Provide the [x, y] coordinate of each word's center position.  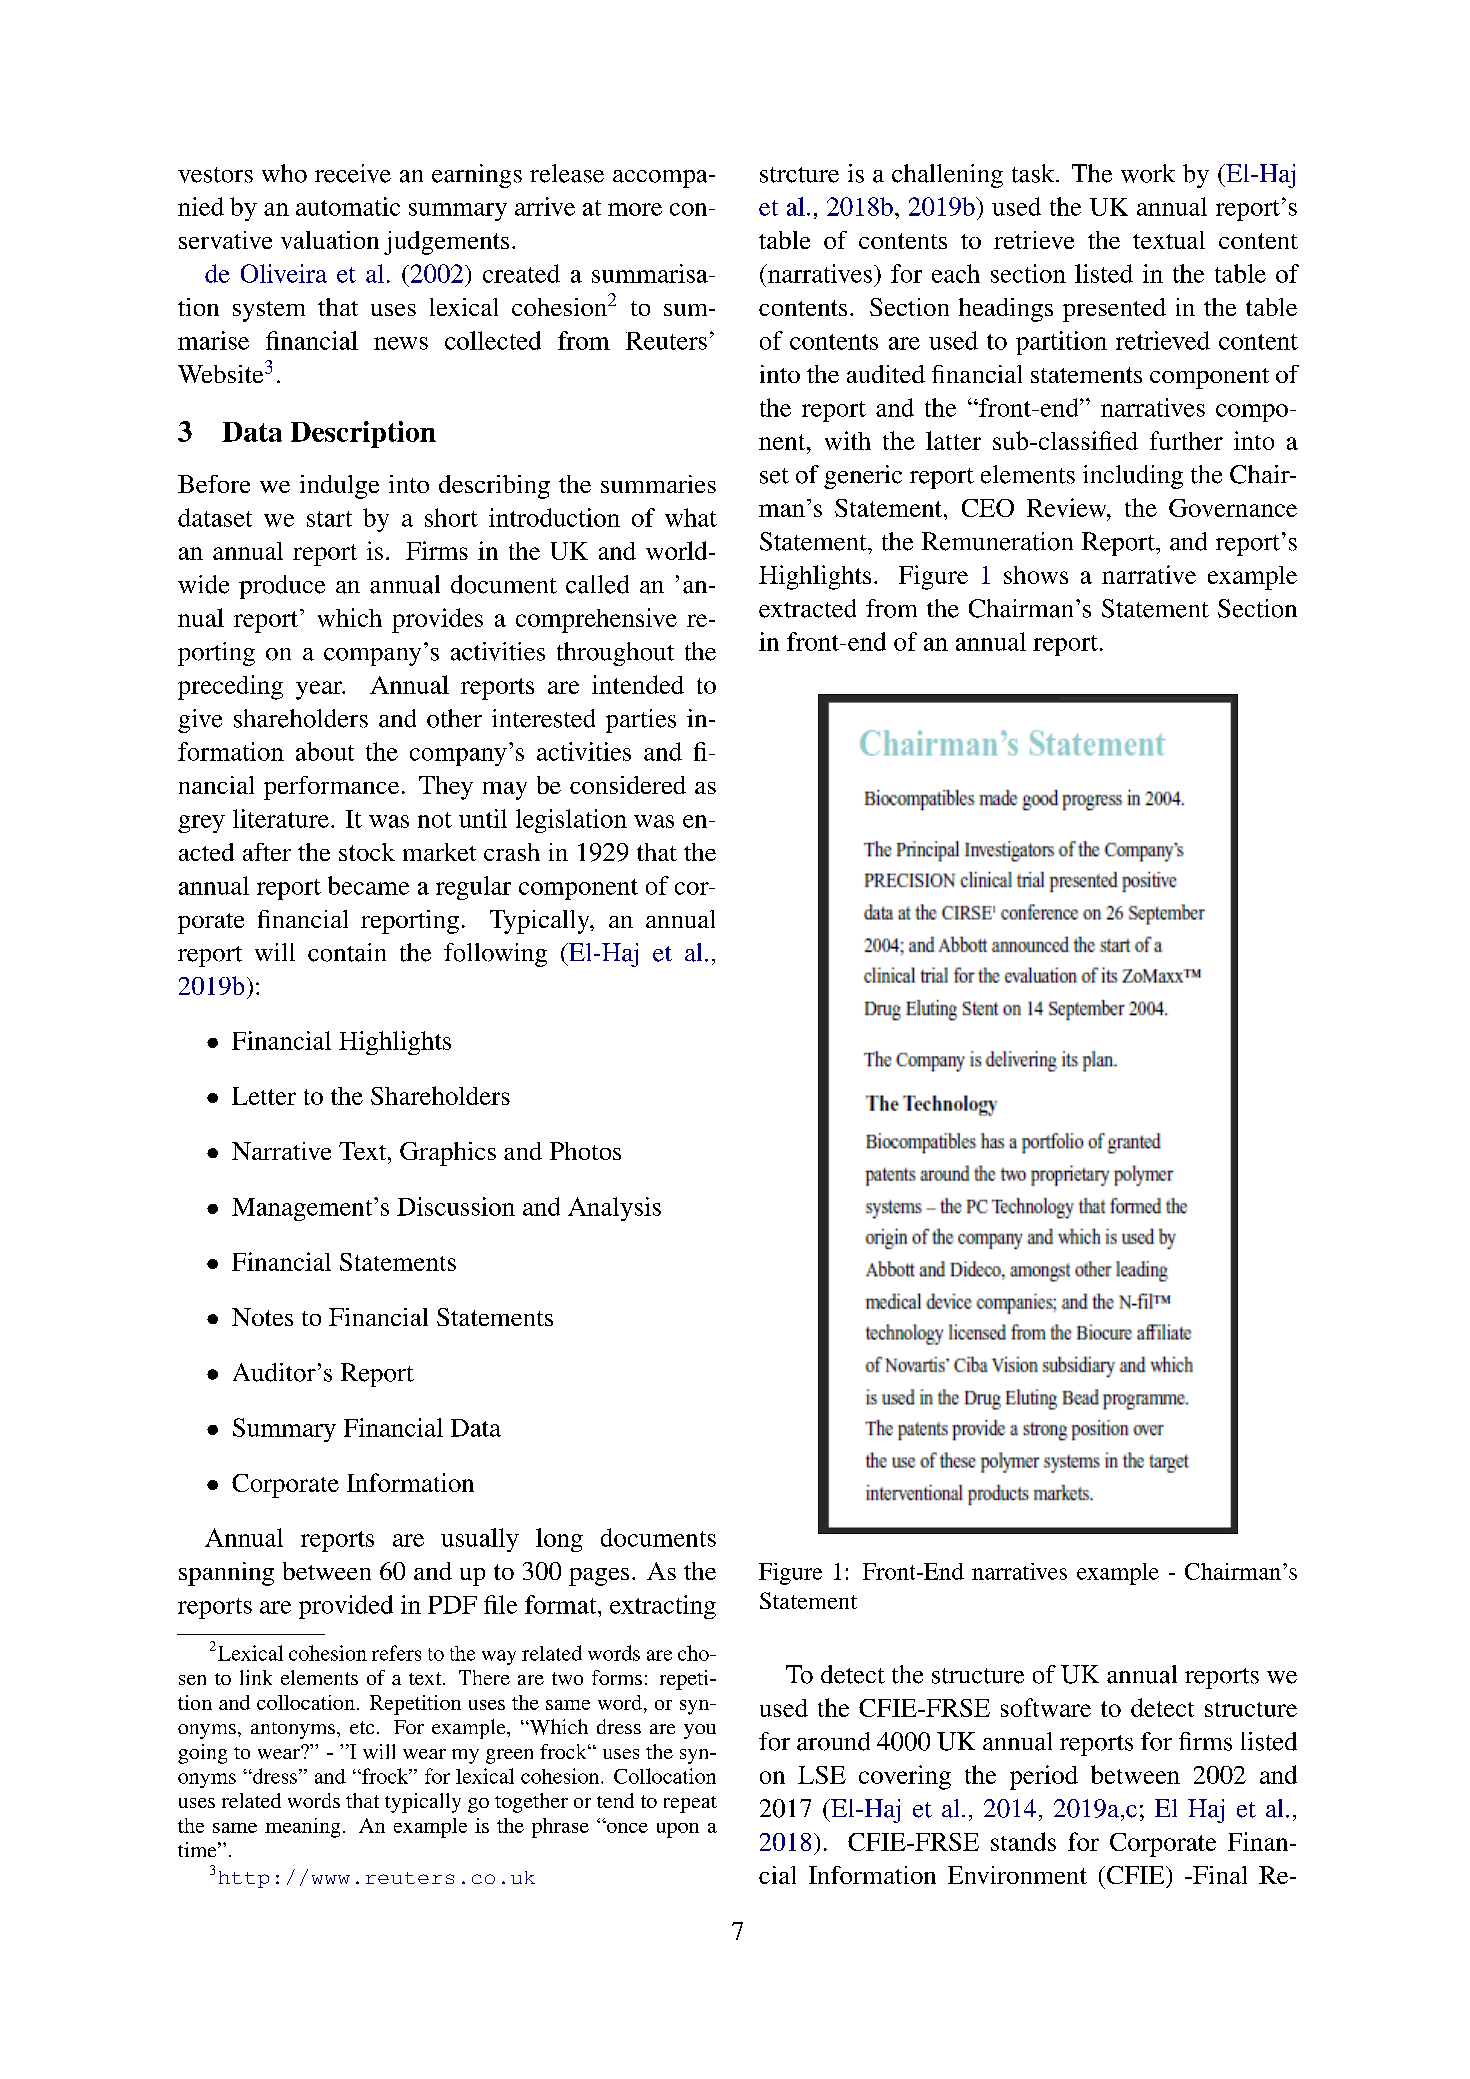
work [1148, 173]
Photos [585, 1151]
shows [1036, 575]
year [320, 690]
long [559, 1540]
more [635, 209]
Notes [262, 1317]
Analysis [614, 1209]
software [1046, 1707]
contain [347, 952]
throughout [615, 654]
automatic [348, 206]
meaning [302, 1828]
